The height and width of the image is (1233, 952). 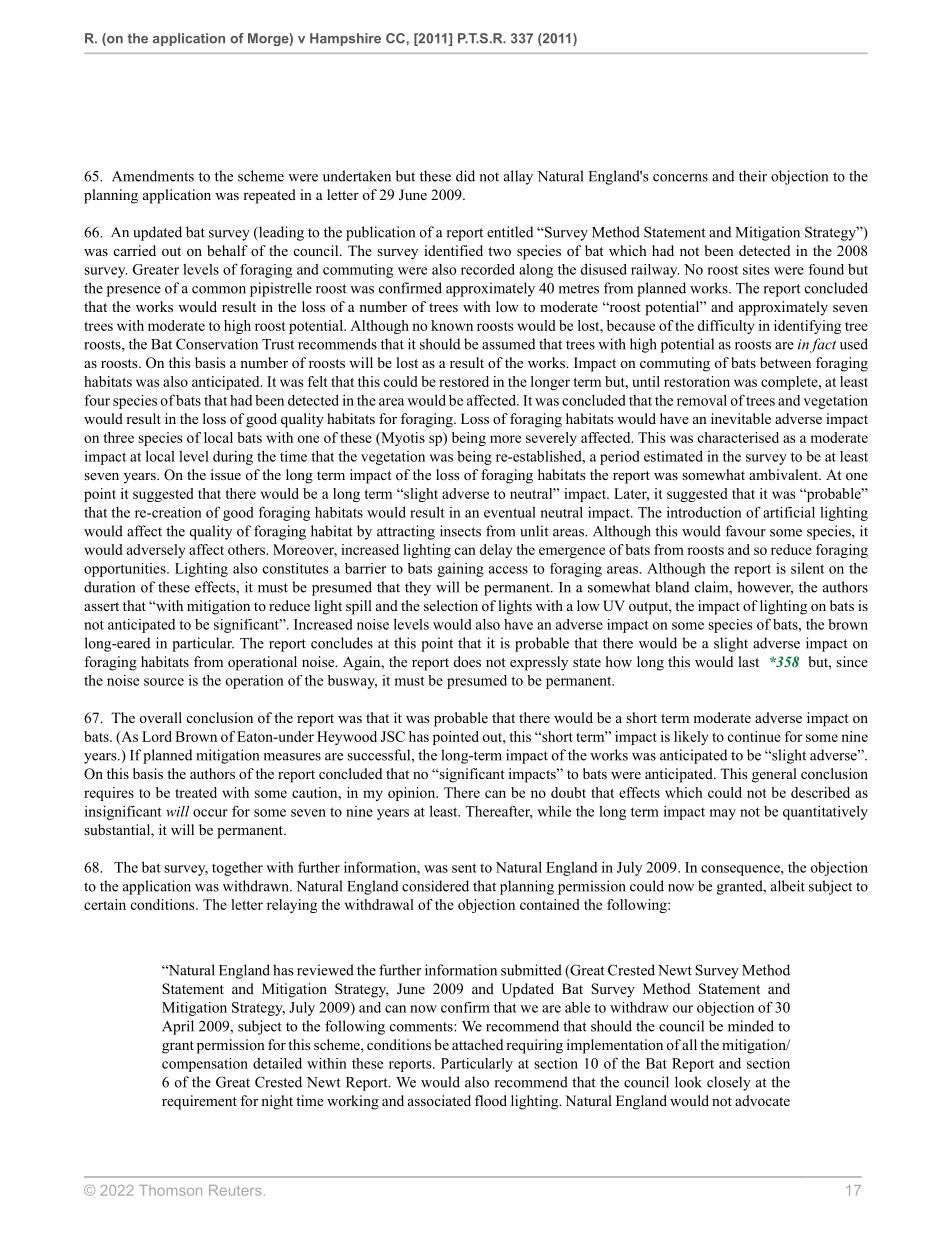 I want to click on Thomson, so click(x=170, y=1190).
